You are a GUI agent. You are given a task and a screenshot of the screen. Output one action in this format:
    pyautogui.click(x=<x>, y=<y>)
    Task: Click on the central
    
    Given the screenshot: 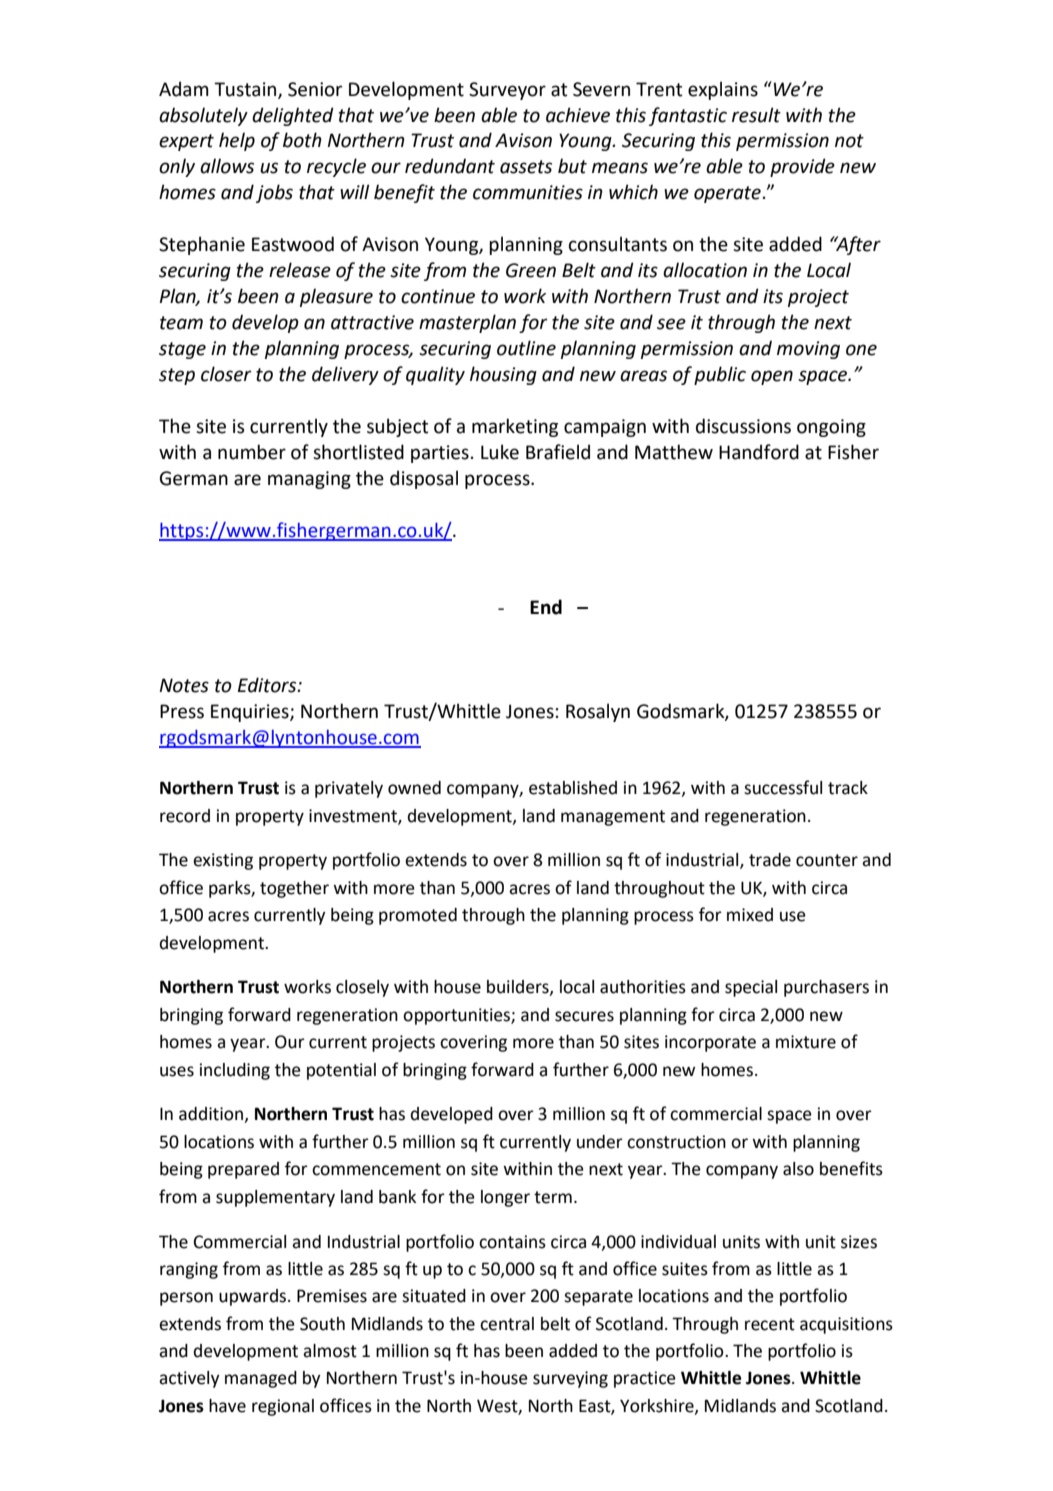 What is the action you would take?
    pyautogui.click(x=507, y=1324)
